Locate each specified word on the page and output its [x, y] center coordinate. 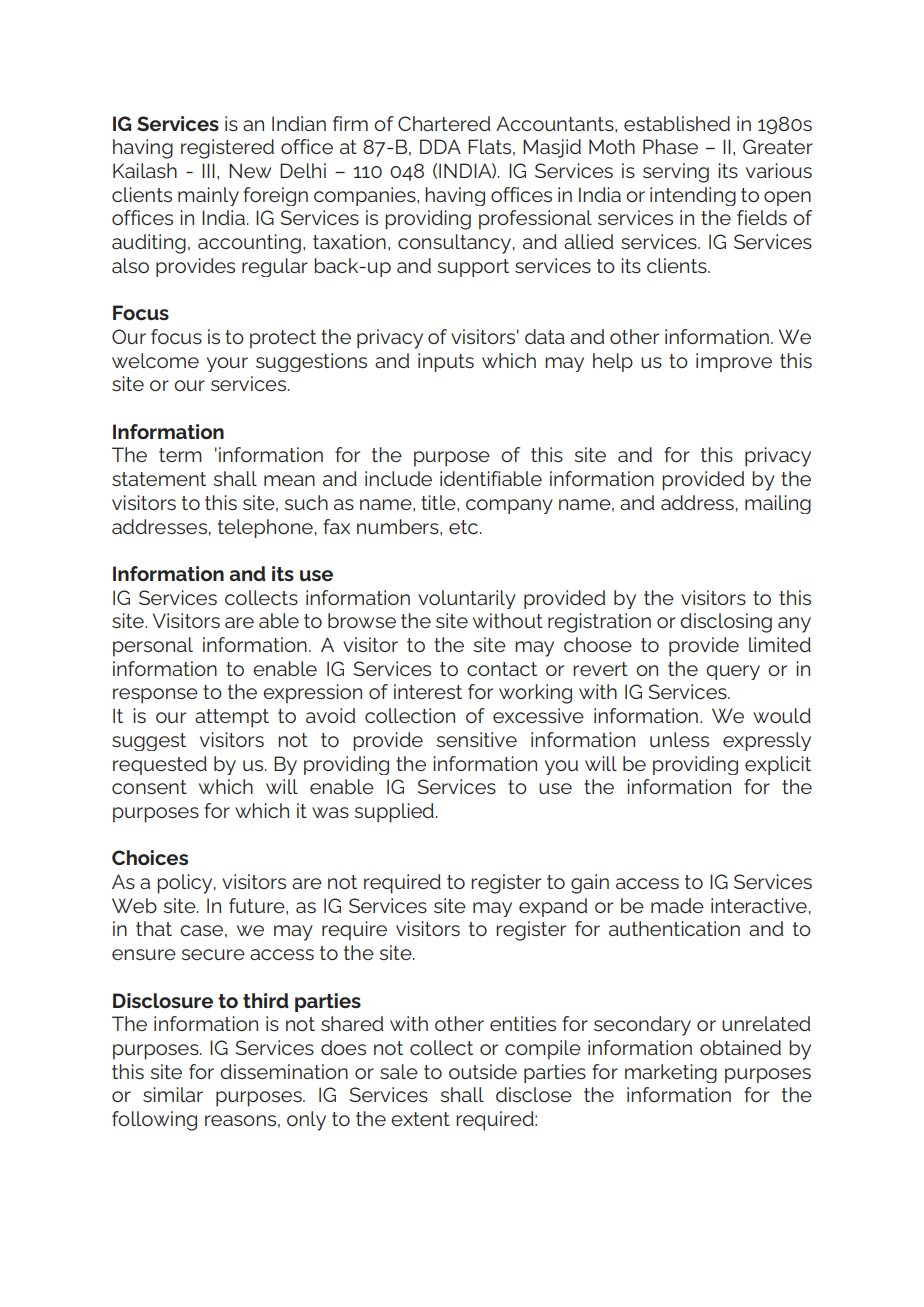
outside [483, 1071]
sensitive [476, 739]
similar [173, 1094]
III [208, 170]
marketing [671, 1073]
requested [160, 765]
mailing [778, 504]
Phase [670, 146]
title [439, 502]
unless [679, 739]
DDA [440, 146]
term [180, 455]
